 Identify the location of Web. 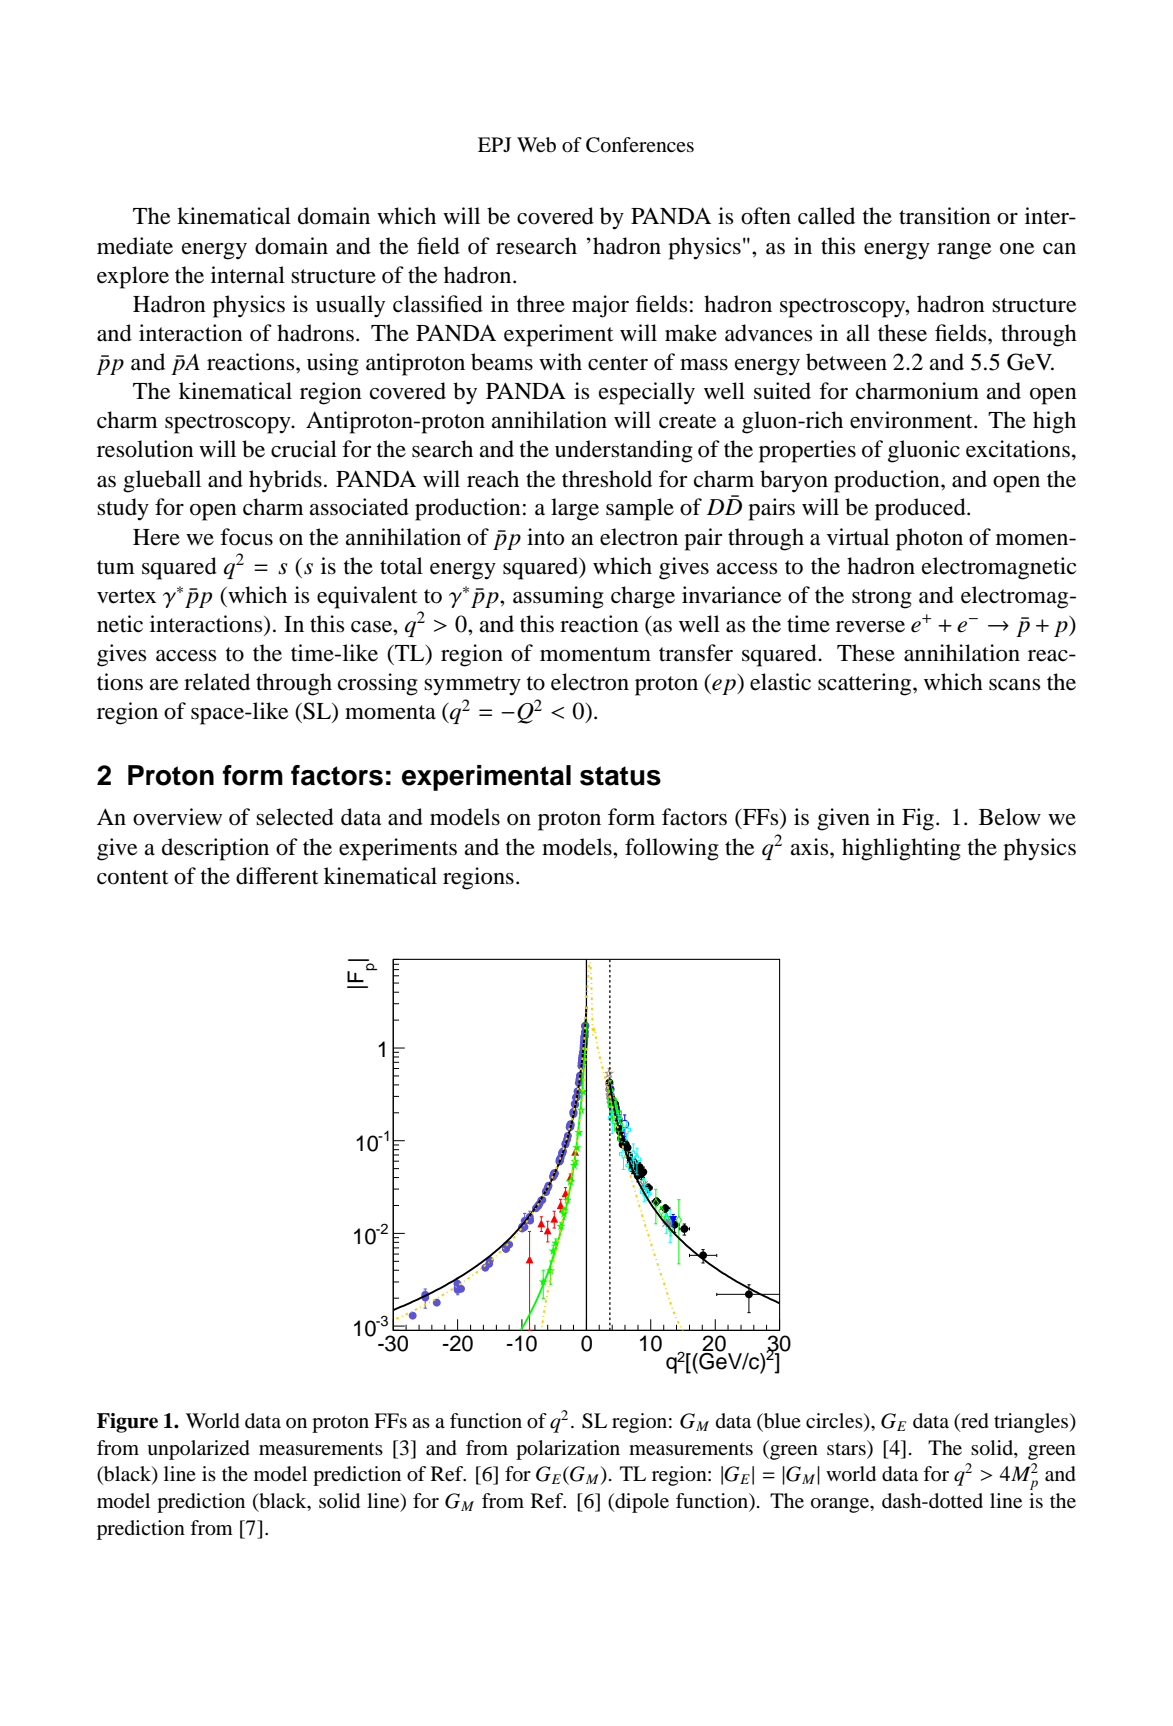
(536, 145).
